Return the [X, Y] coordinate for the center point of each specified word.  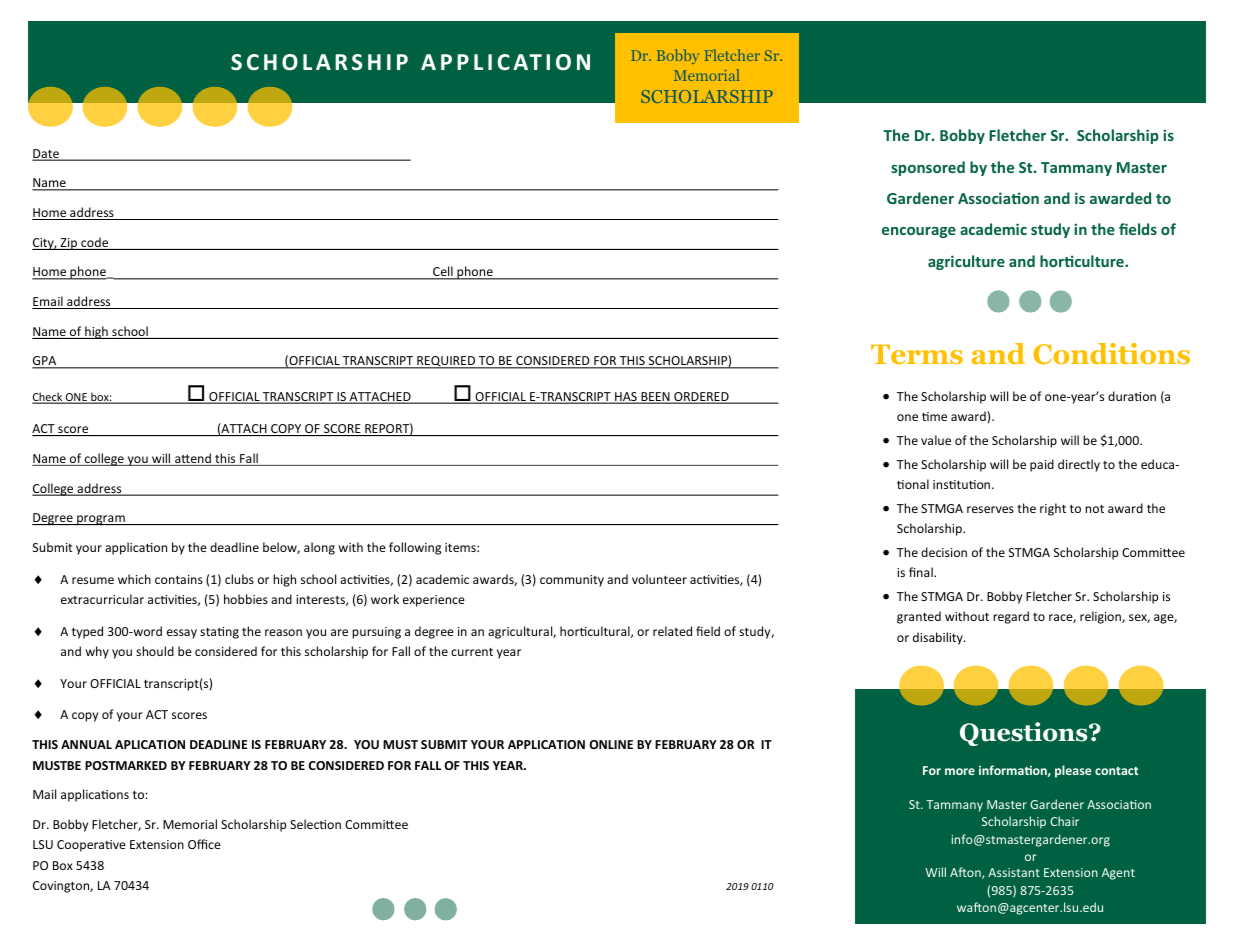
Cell [443, 273]
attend [193, 459]
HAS [626, 398]
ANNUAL [86, 744]
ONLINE [611, 744]
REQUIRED [446, 362]
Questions [1025, 734]
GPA [45, 362]
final [922, 572]
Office [204, 844]
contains [179, 579]
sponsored [928, 168]
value [936, 440]
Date [46, 155]
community [572, 581]
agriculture [966, 262]
